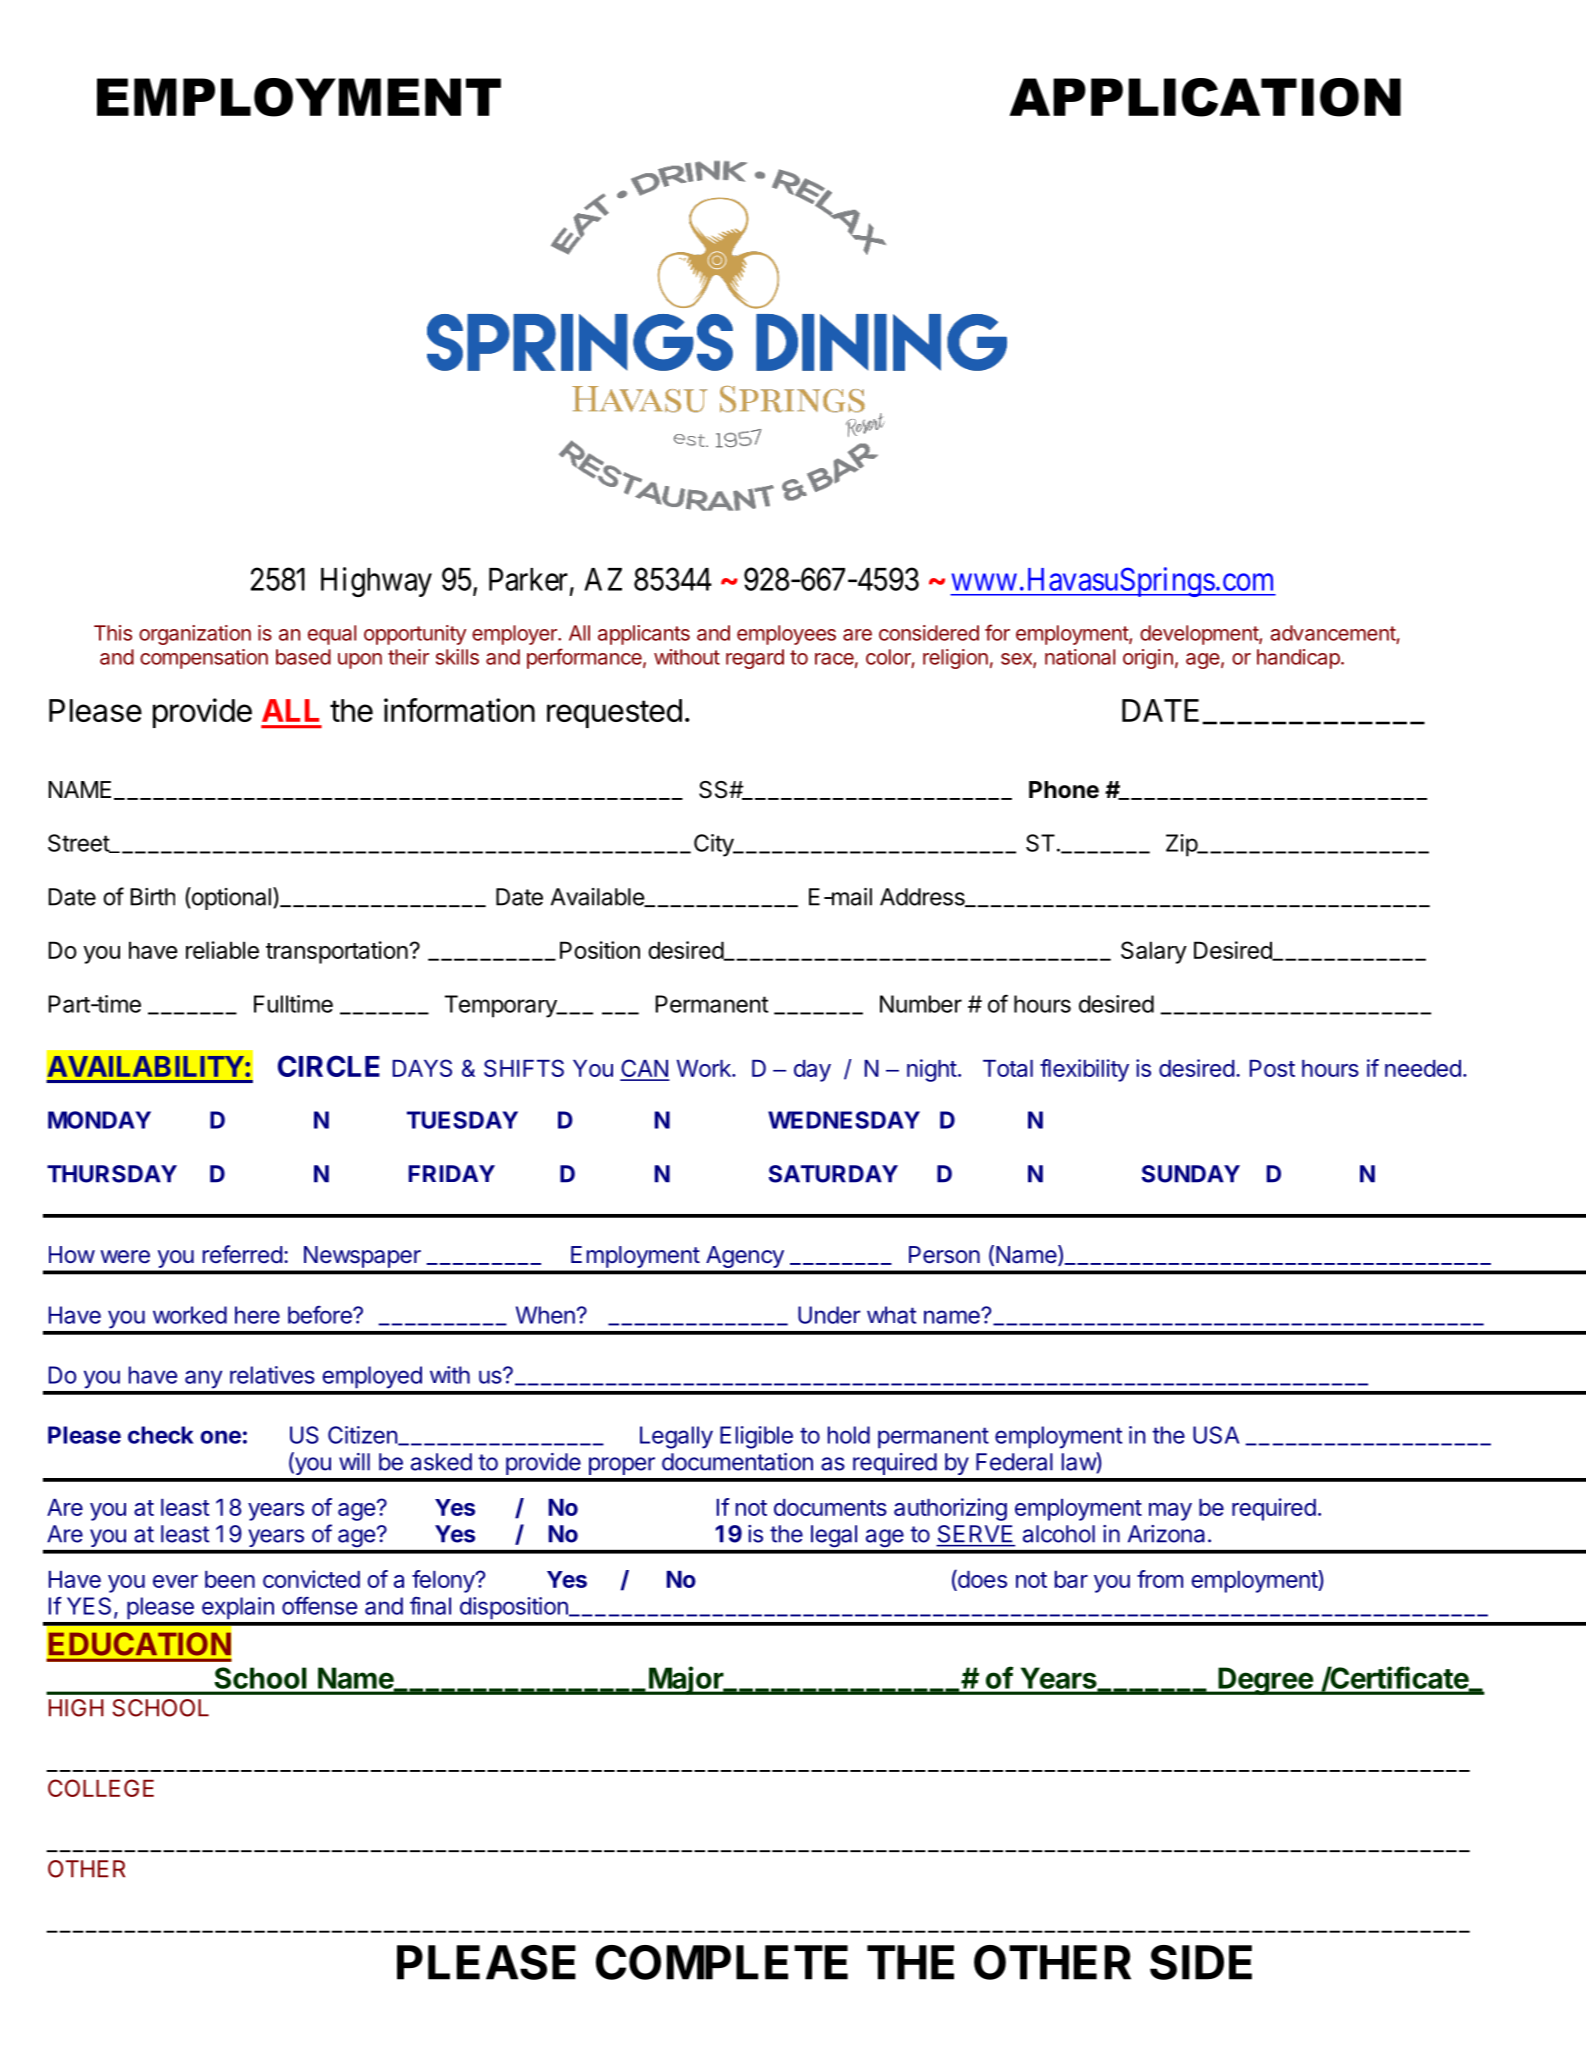 The width and height of the page is (1586, 2052). I want to click on compensation, so click(204, 659).
